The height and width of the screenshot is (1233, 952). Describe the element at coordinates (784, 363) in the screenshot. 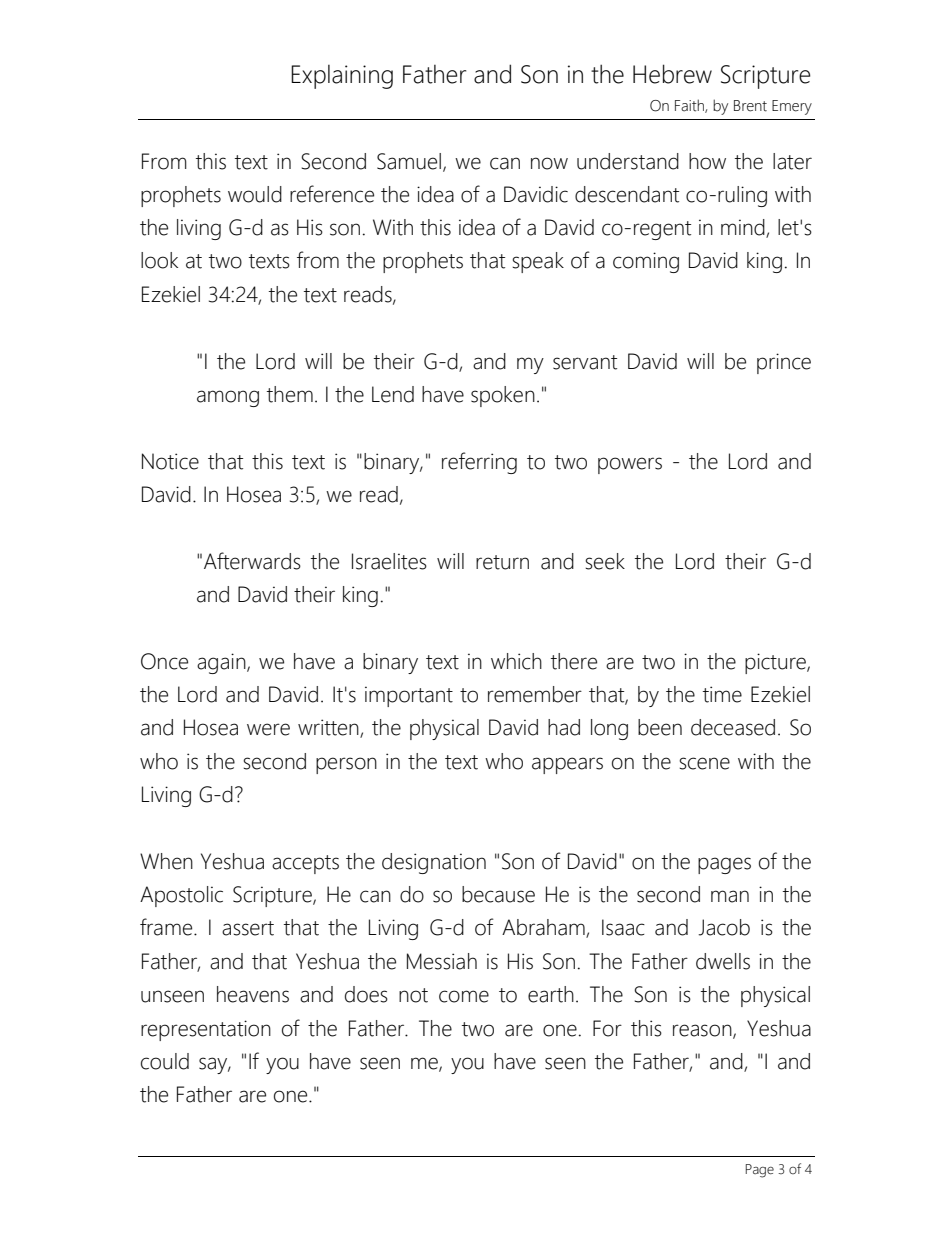

I see `prince` at that location.
